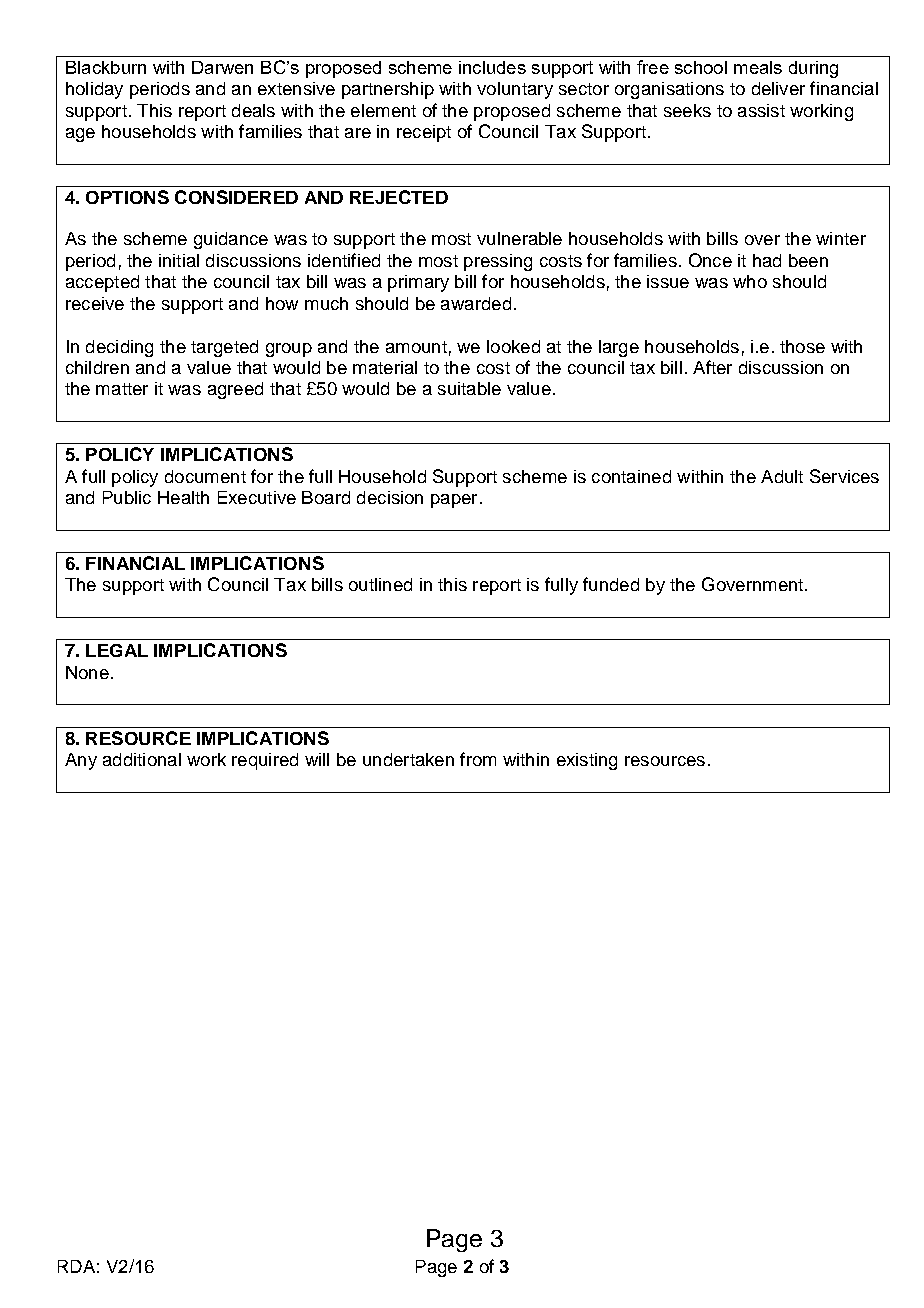 The height and width of the screenshot is (1308, 924). Describe the element at coordinates (587, 761) in the screenshot. I see `existing` at that location.
